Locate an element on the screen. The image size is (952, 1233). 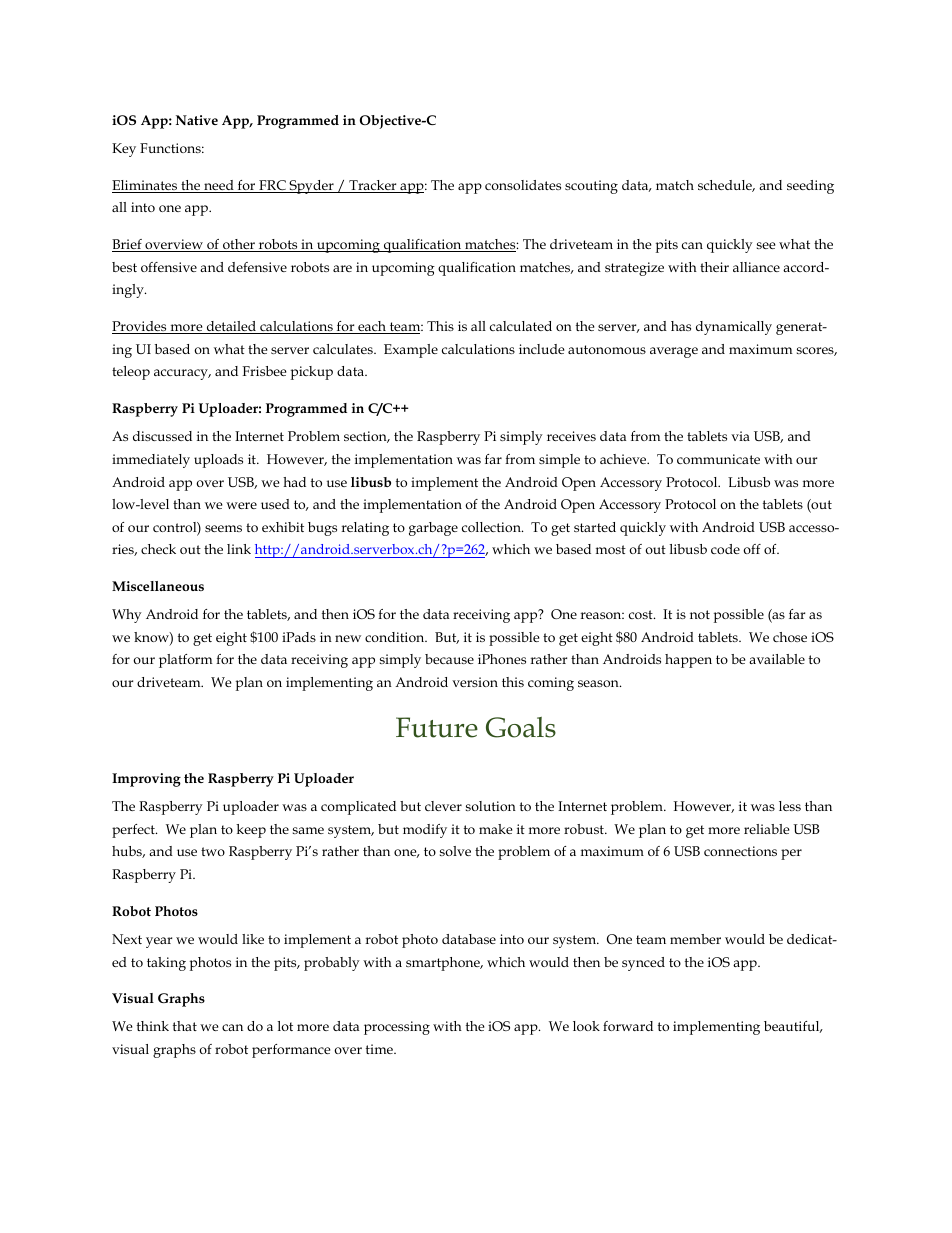
seeding is located at coordinates (810, 187).
